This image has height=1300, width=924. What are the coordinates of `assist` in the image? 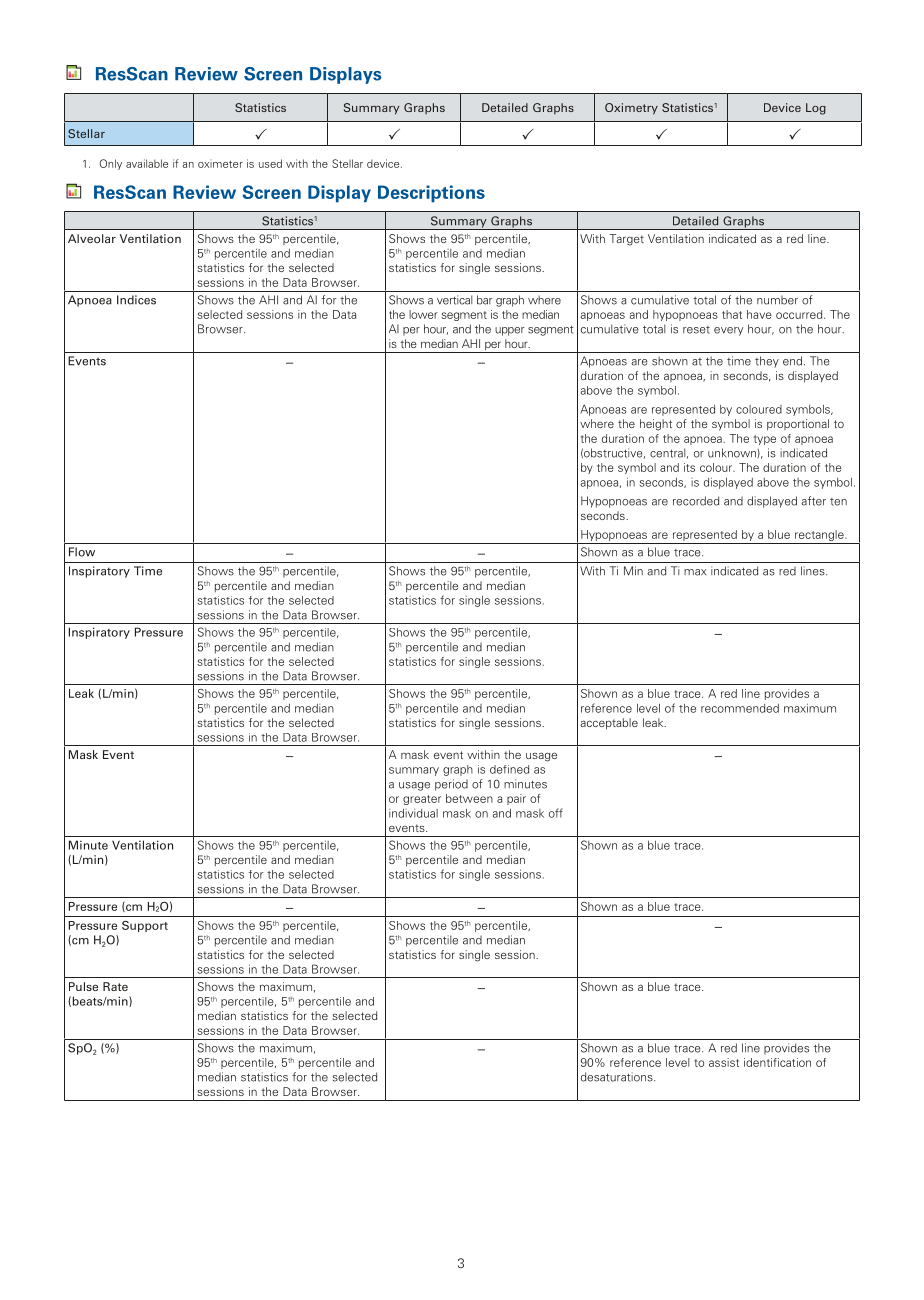 It's located at (724, 1062).
